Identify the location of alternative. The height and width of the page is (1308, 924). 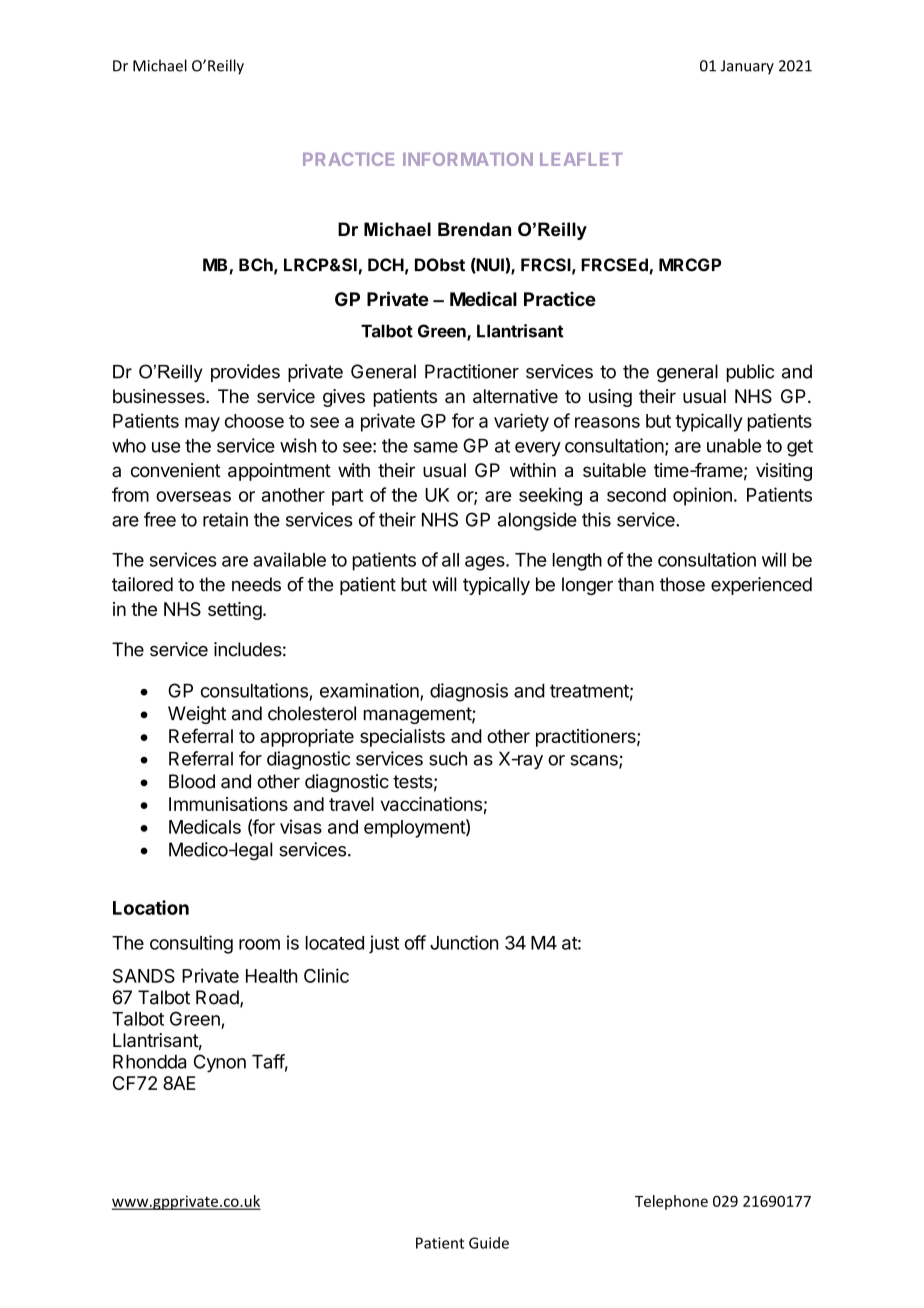
(515, 396).
